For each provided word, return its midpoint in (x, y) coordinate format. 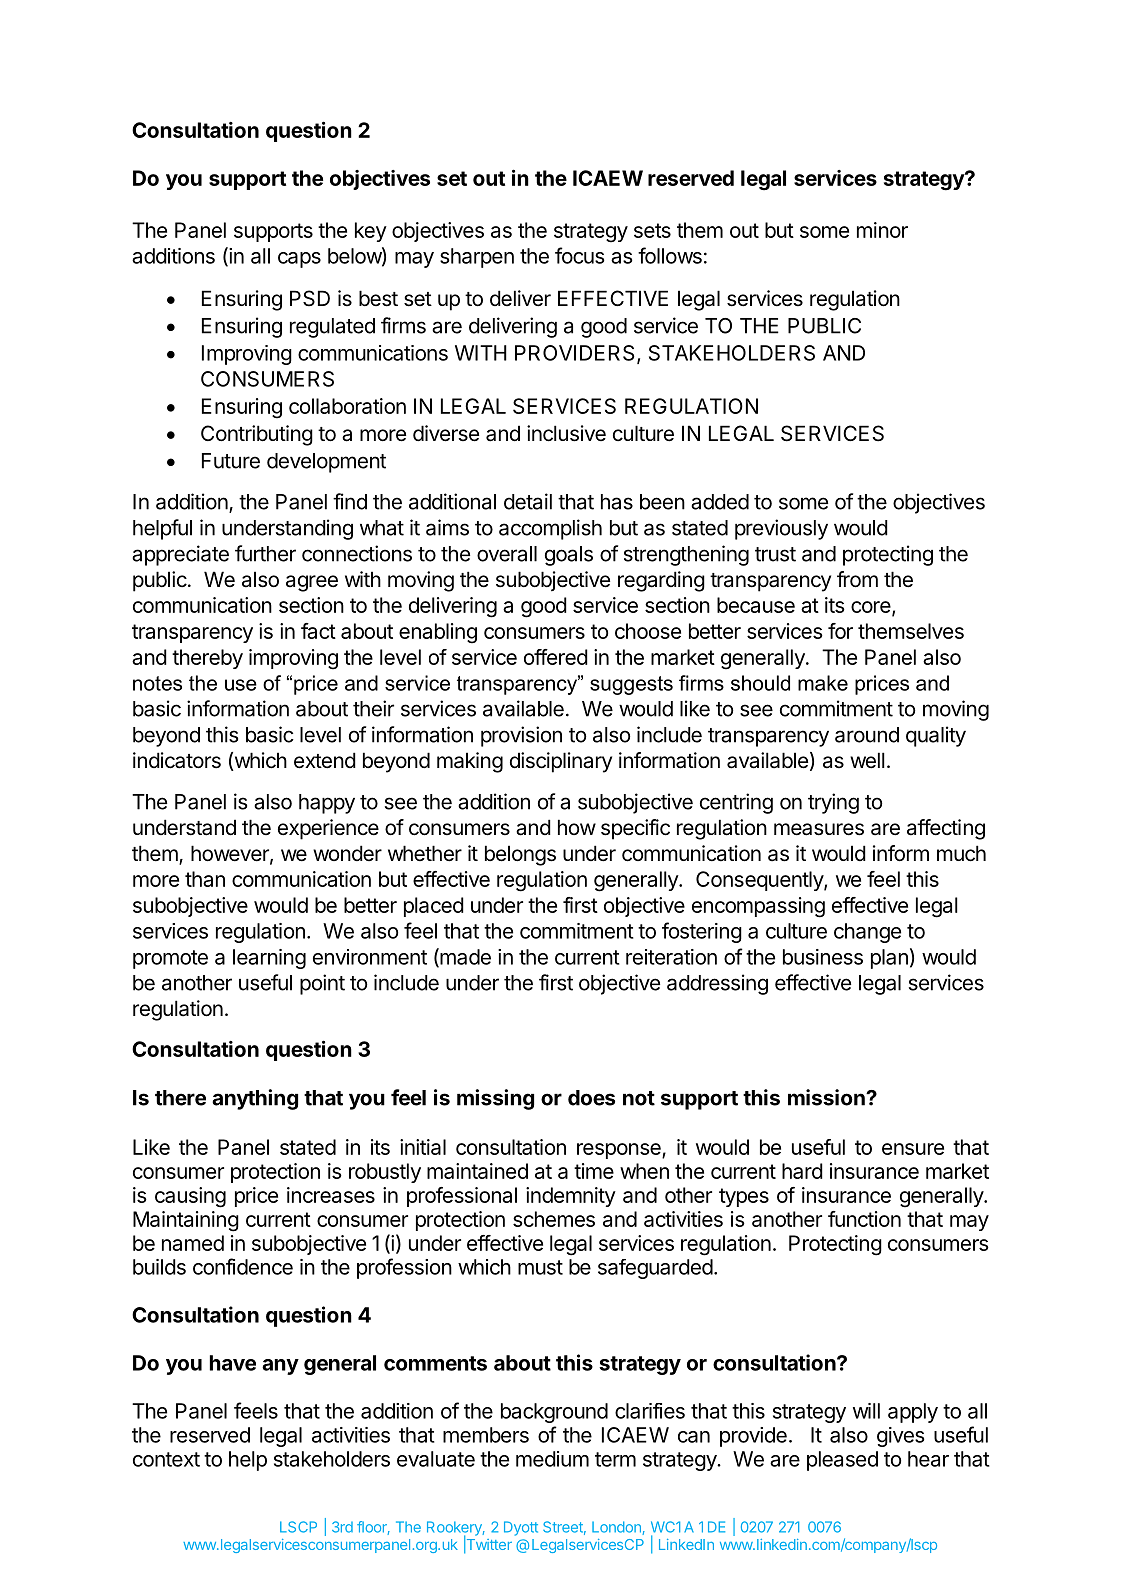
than (205, 879)
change (867, 933)
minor (882, 230)
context (166, 1459)
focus (580, 255)
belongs (520, 855)
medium (552, 1459)
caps (299, 260)
